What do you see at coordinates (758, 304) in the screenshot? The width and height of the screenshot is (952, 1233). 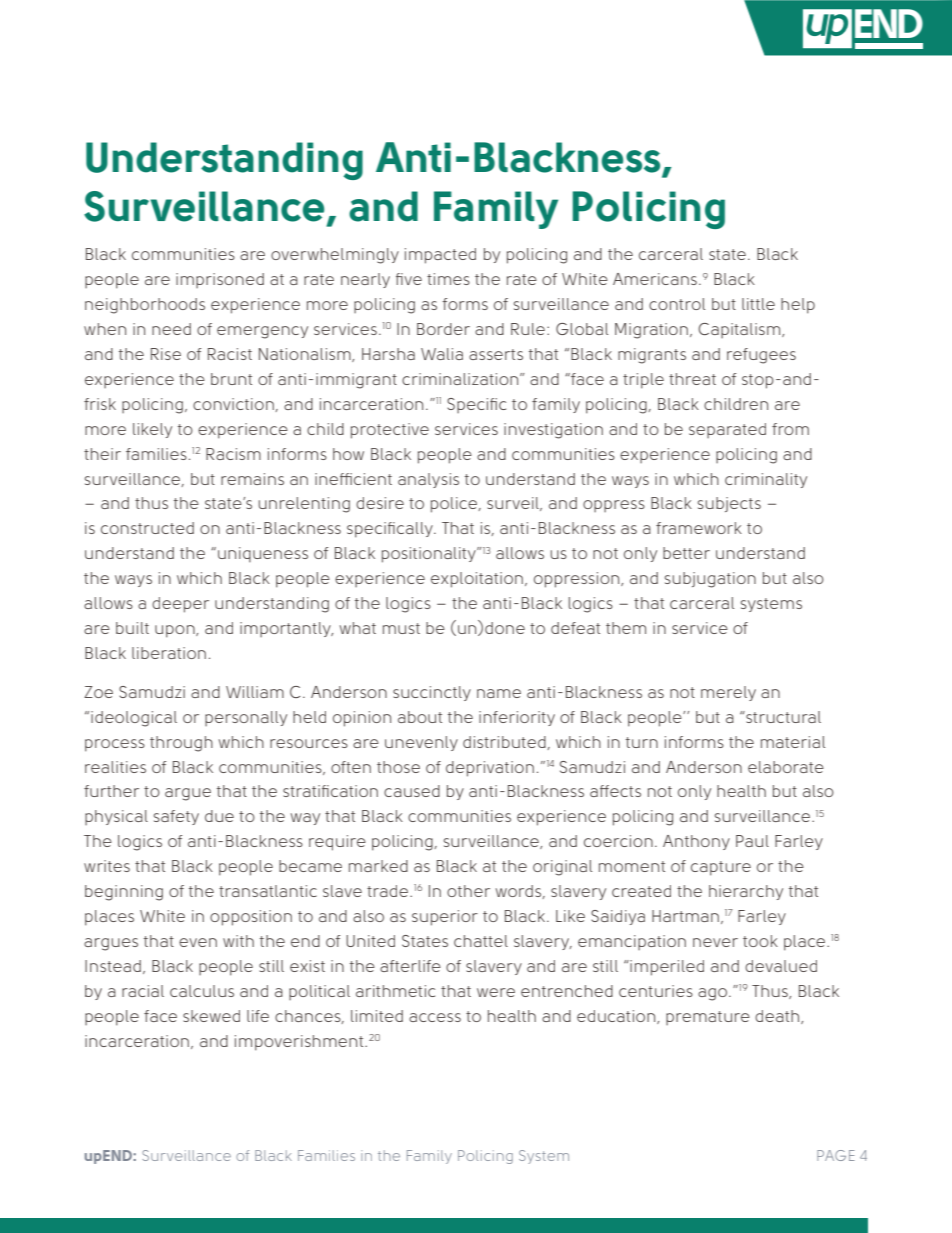 I see `little` at bounding box center [758, 304].
